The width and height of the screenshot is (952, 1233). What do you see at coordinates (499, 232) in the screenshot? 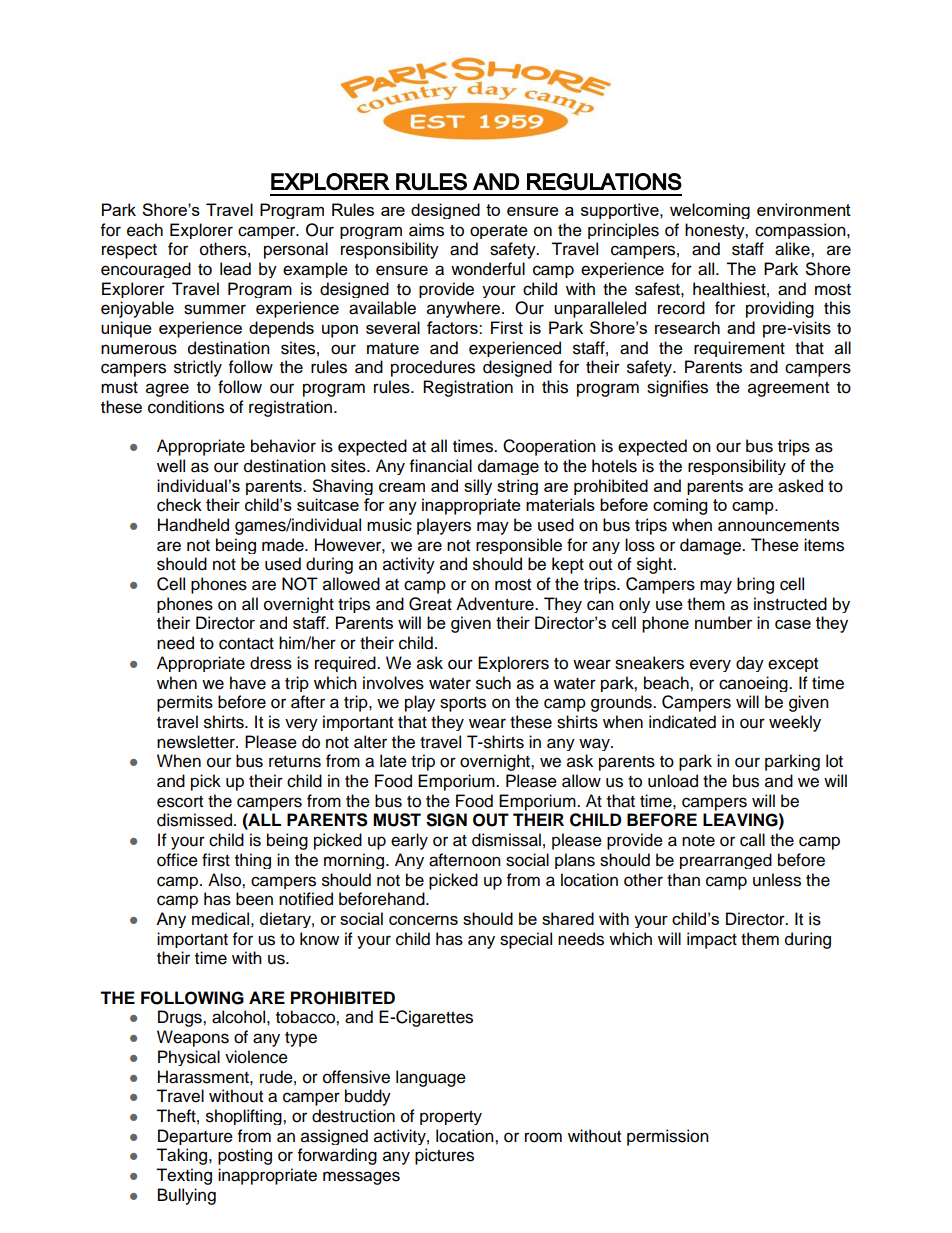
I see `operate` at bounding box center [499, 232].
